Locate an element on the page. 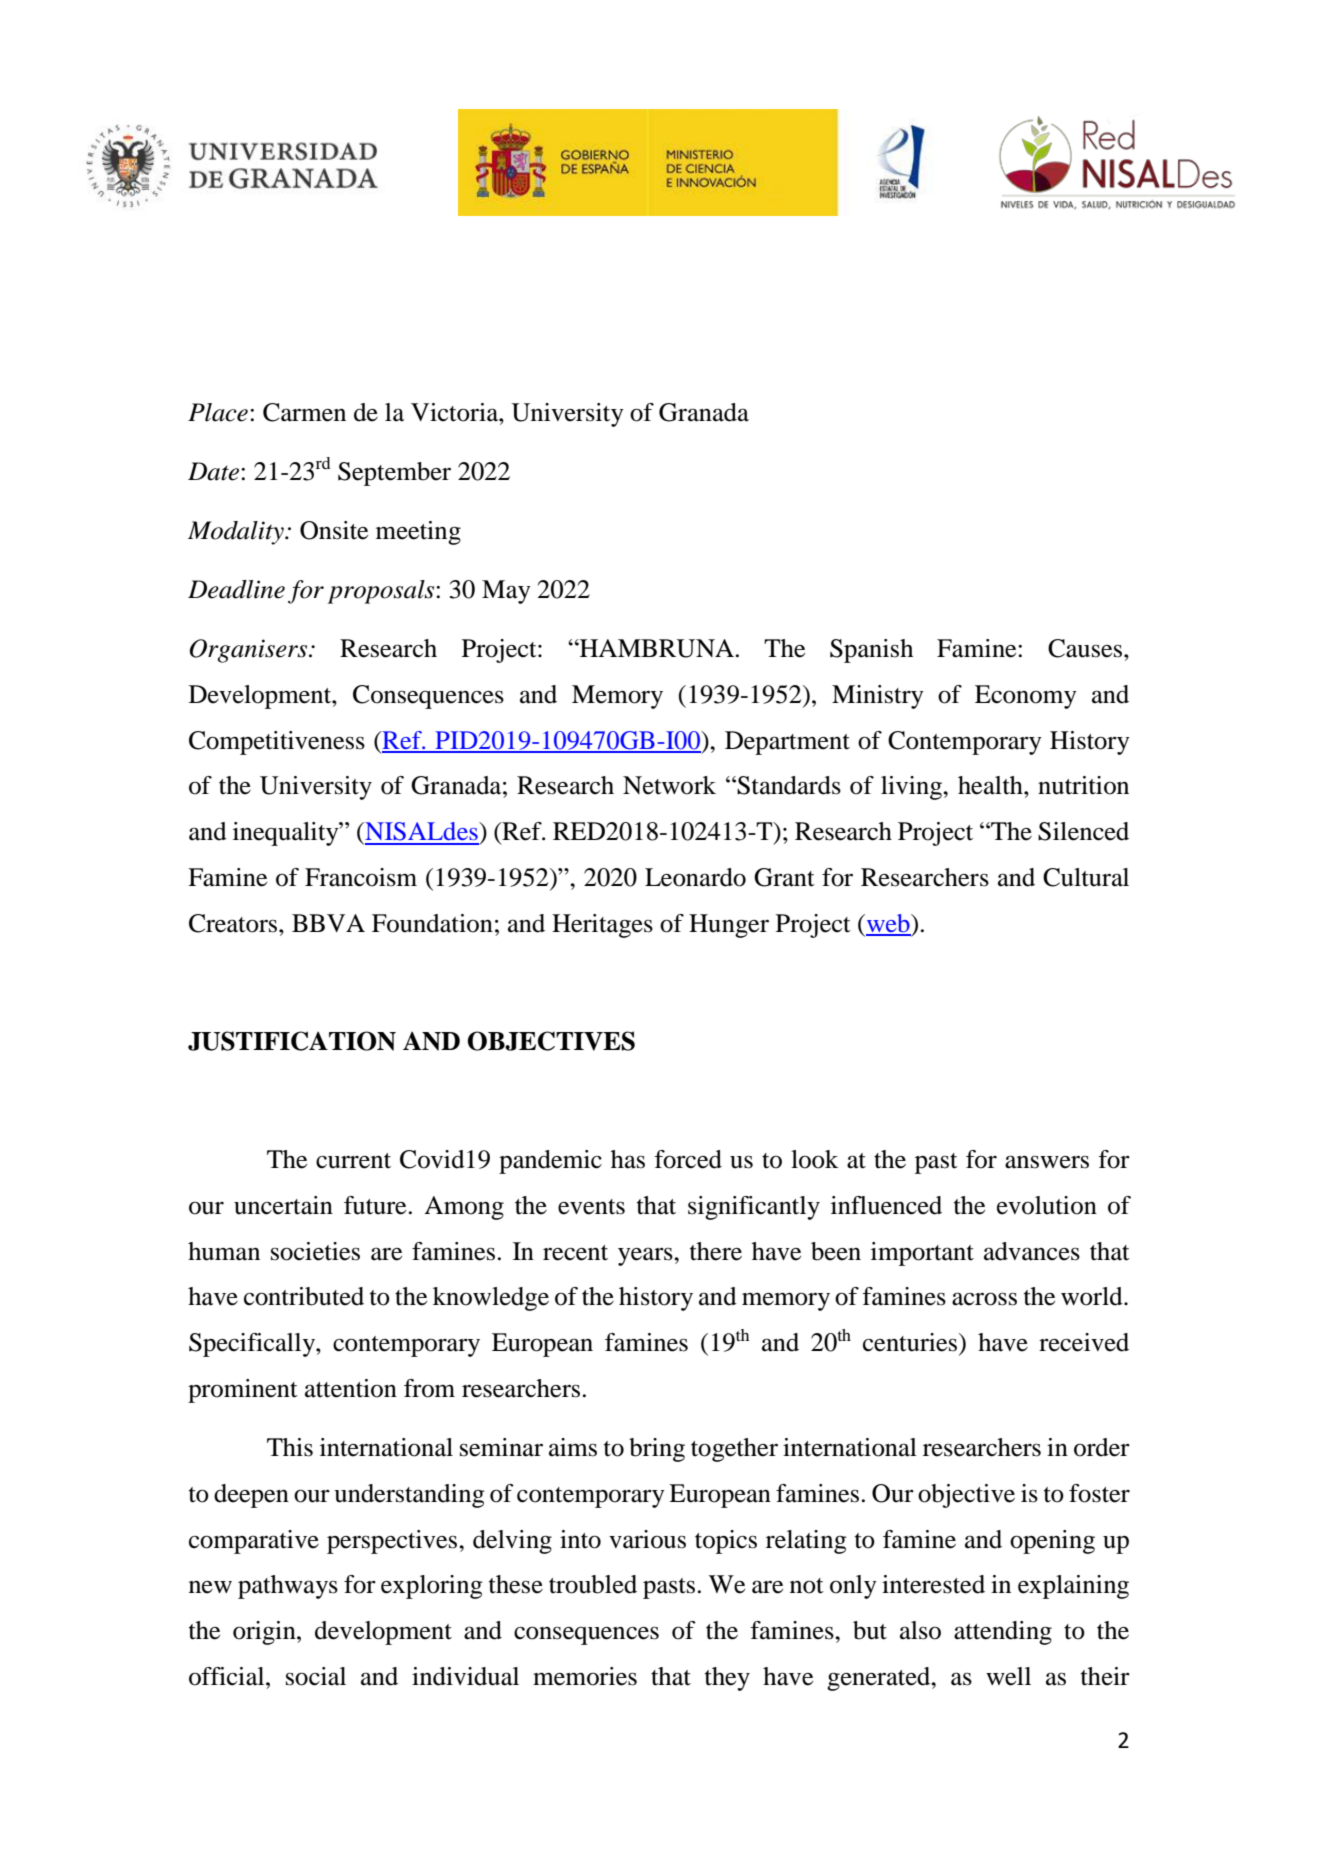 This page has width=1318, height=1863. social is located at coordinates (316, 1676).
